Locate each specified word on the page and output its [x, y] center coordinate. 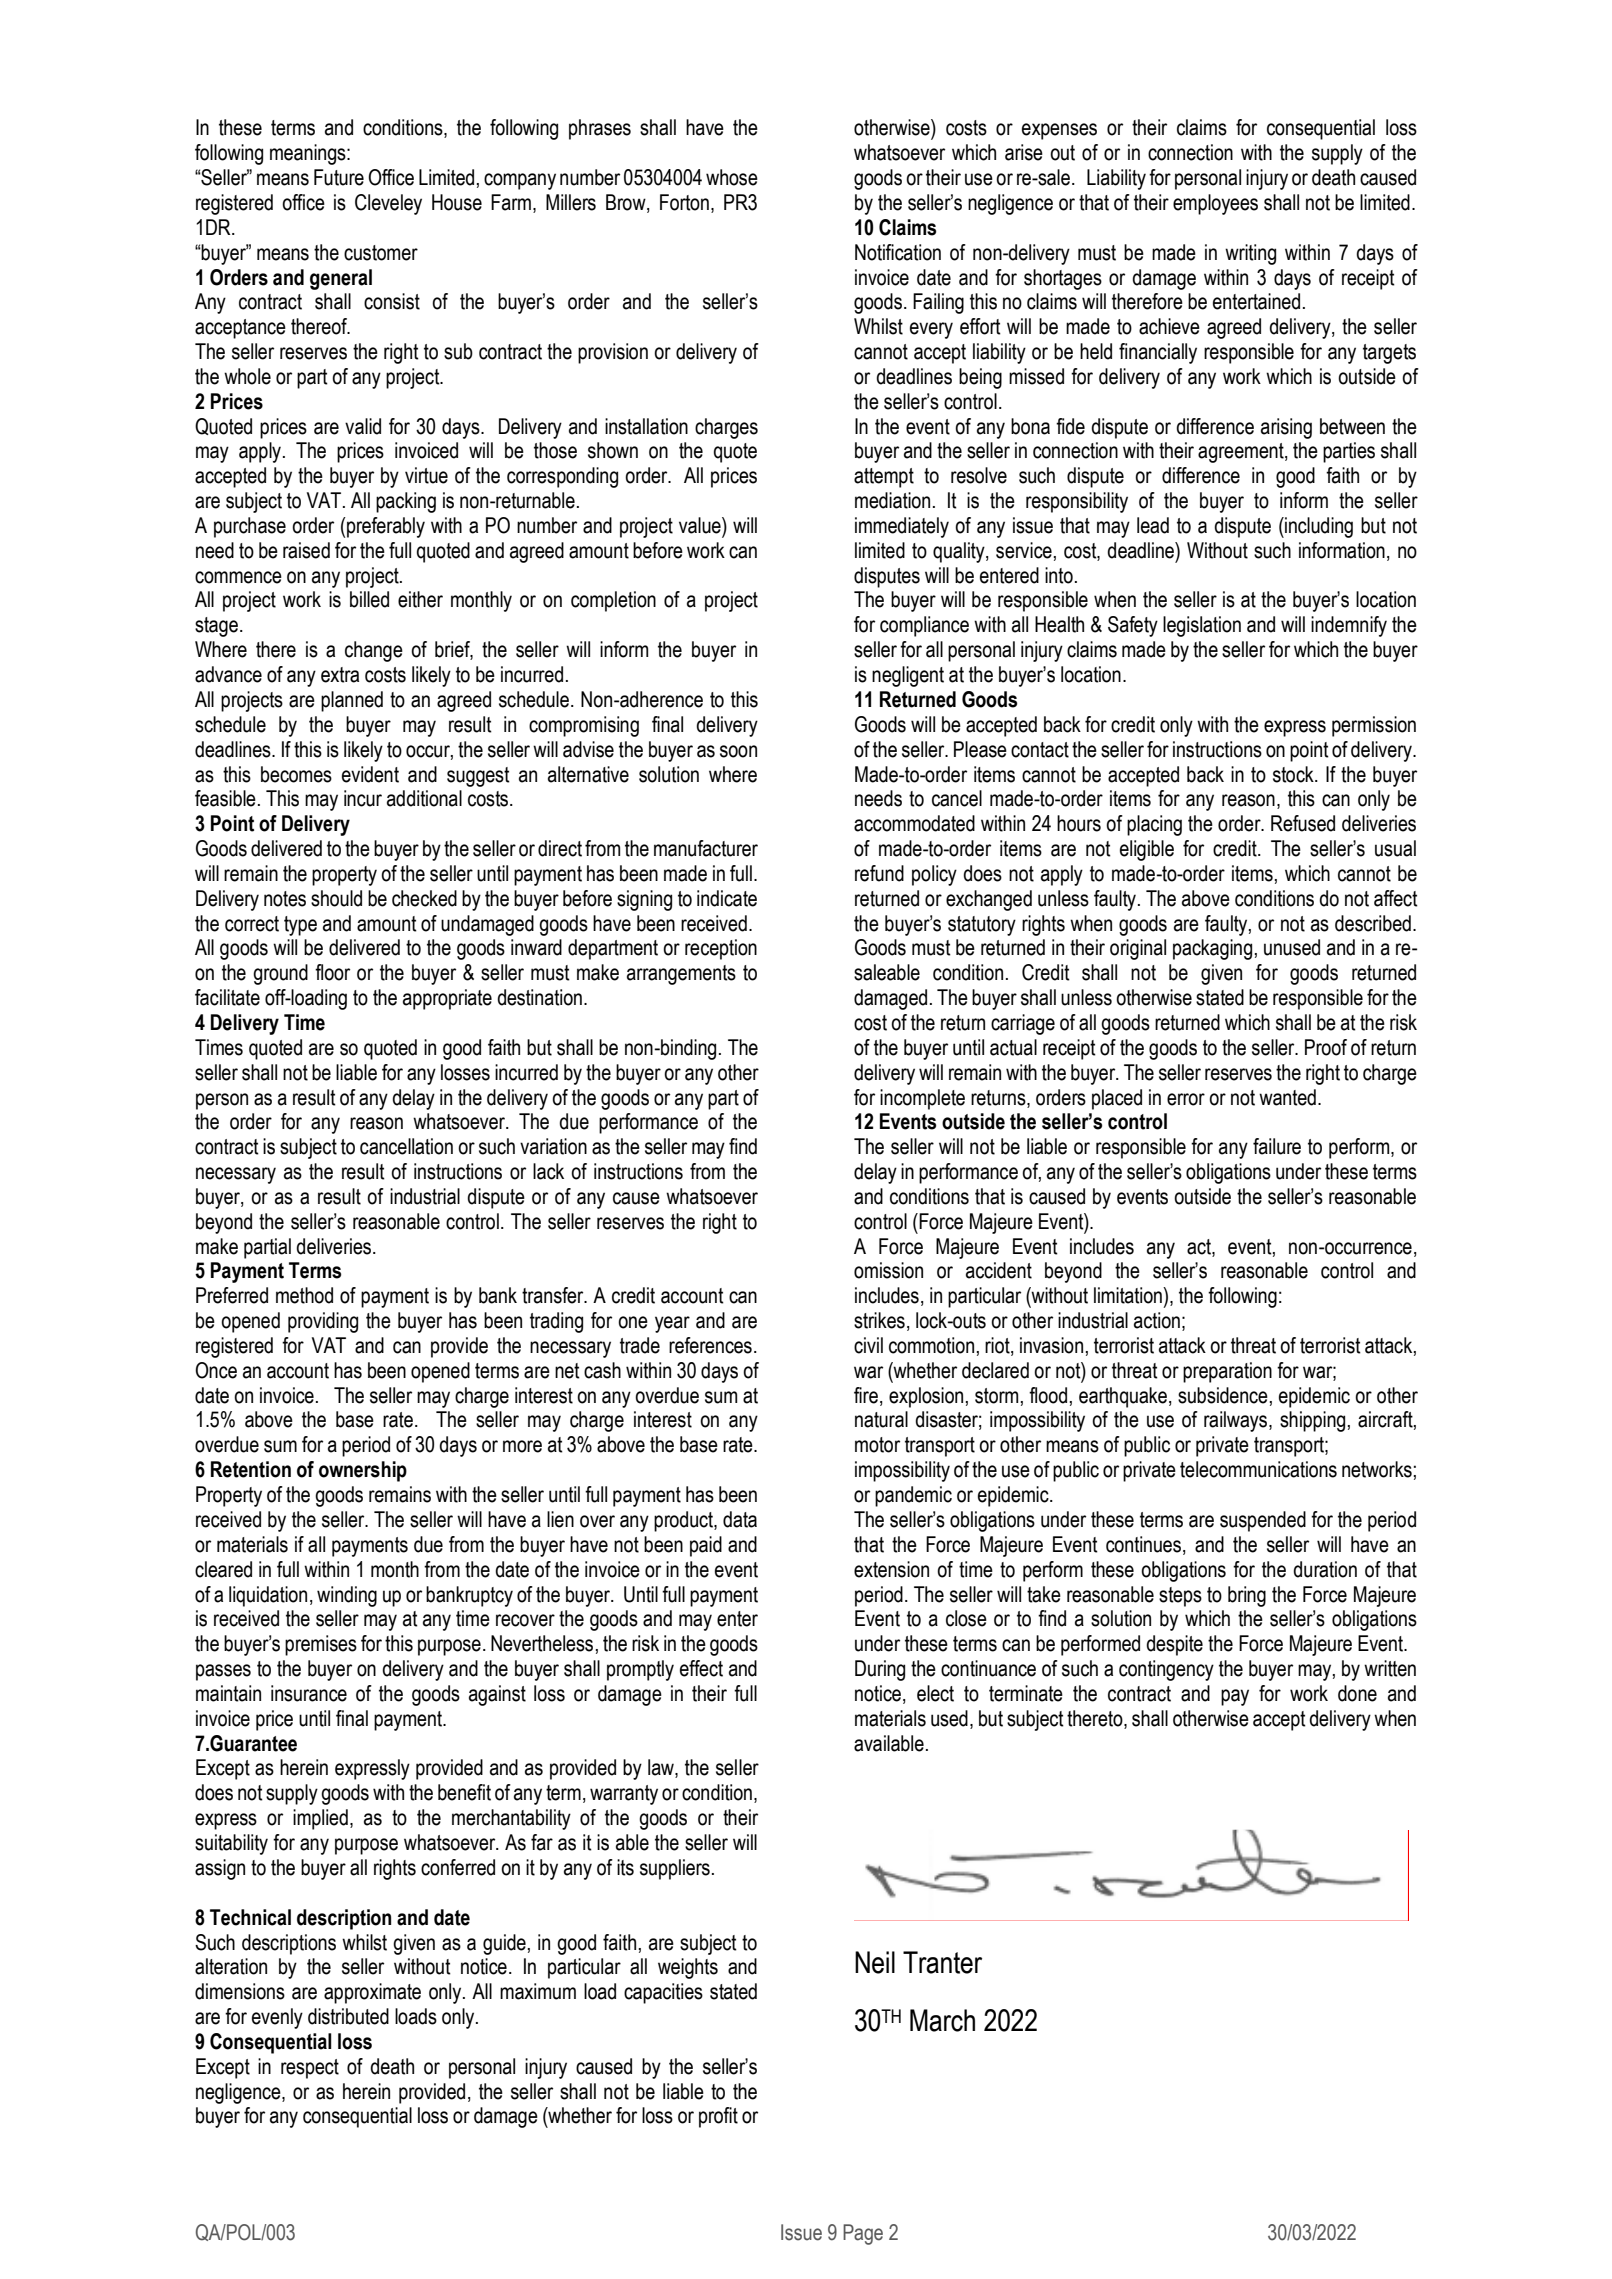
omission [888, 1270]
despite [1174, 1645]
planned [352, 701]
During [880, 1670]
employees [1215, 204]
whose [732, 177]
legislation [1202, 626]
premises [321, 1645]
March [942, 2020]
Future [339, 177]
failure [1277, 1146]
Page [863, 2234]
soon [738, 751]
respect [310, 2069]
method [304, 1295]
